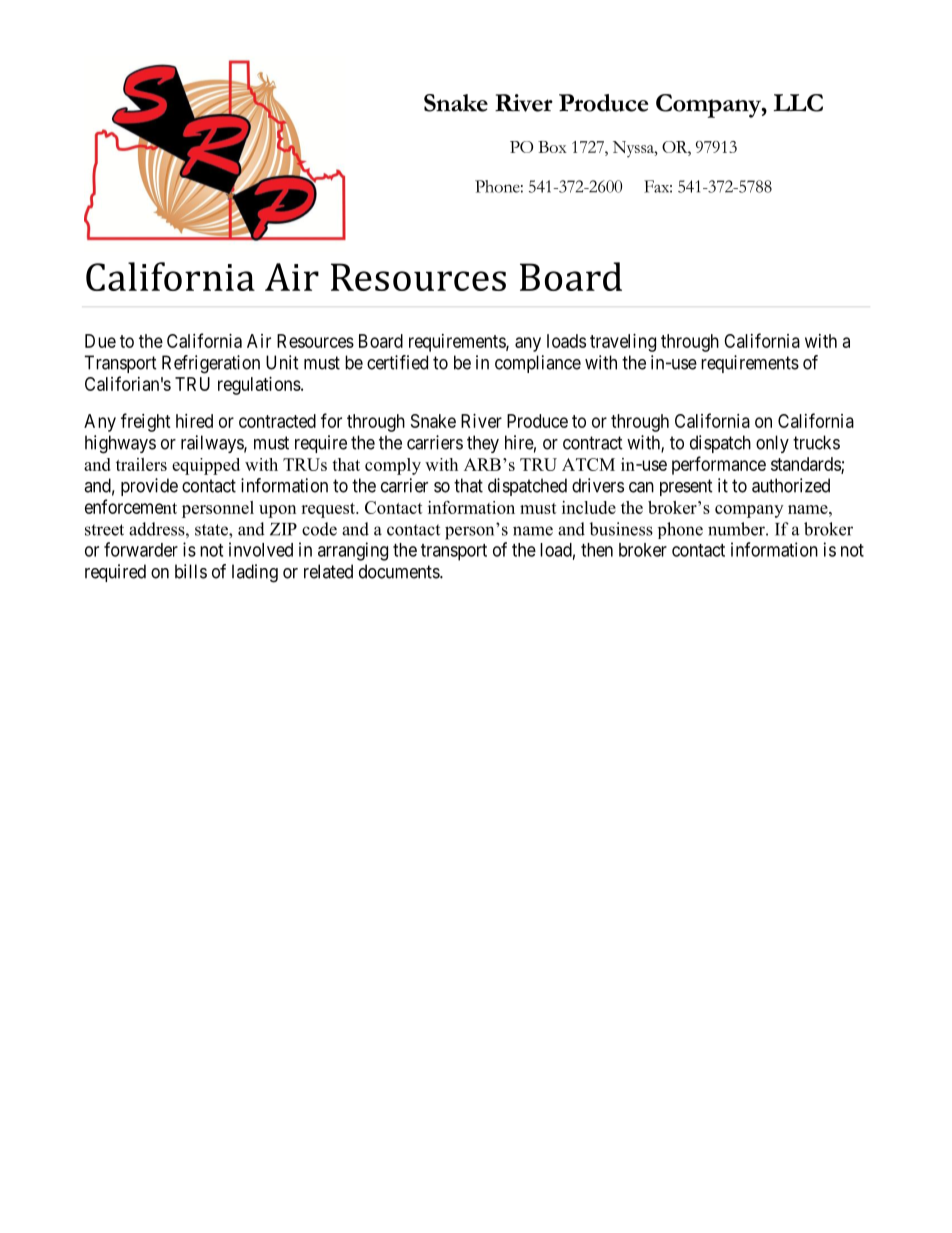 This page has height=1233, width=952. What do you see at coordinates (623, 343) in the page?
I see `traveling` at bounding box center [623, 343].
